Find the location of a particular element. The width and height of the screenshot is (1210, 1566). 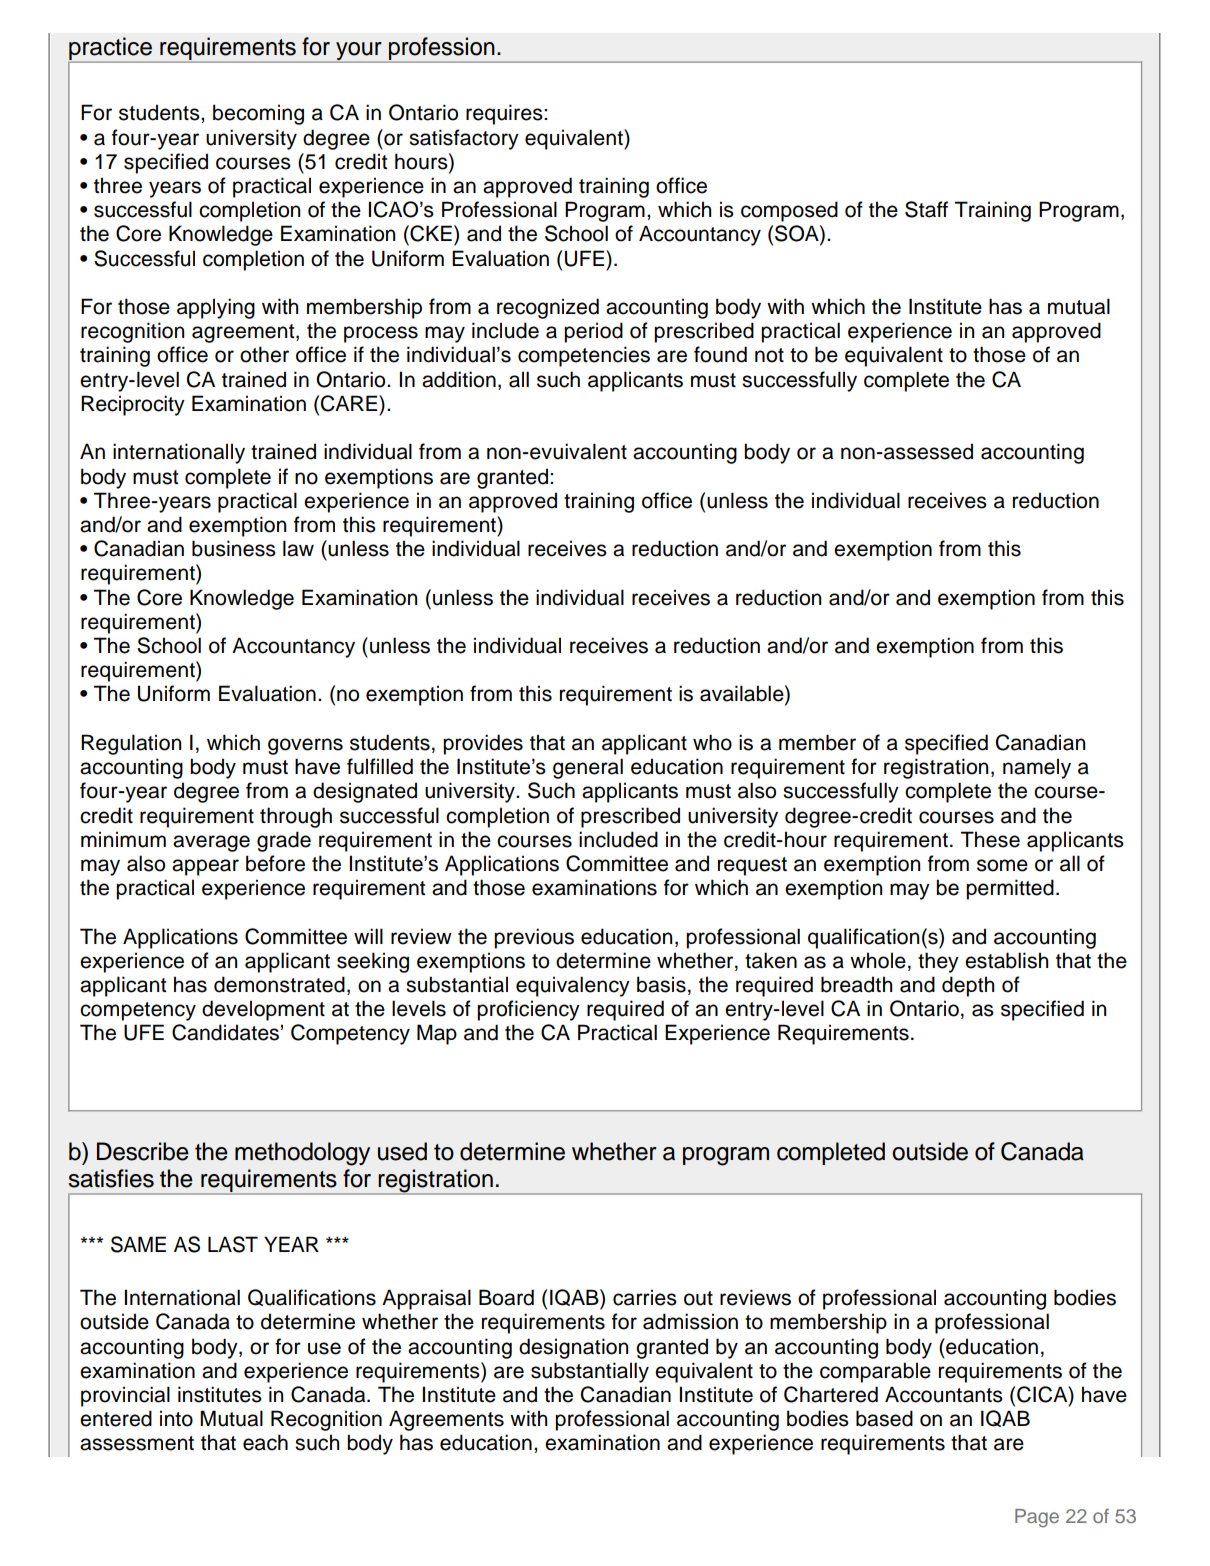

These is located at coordinates (990, 839).
